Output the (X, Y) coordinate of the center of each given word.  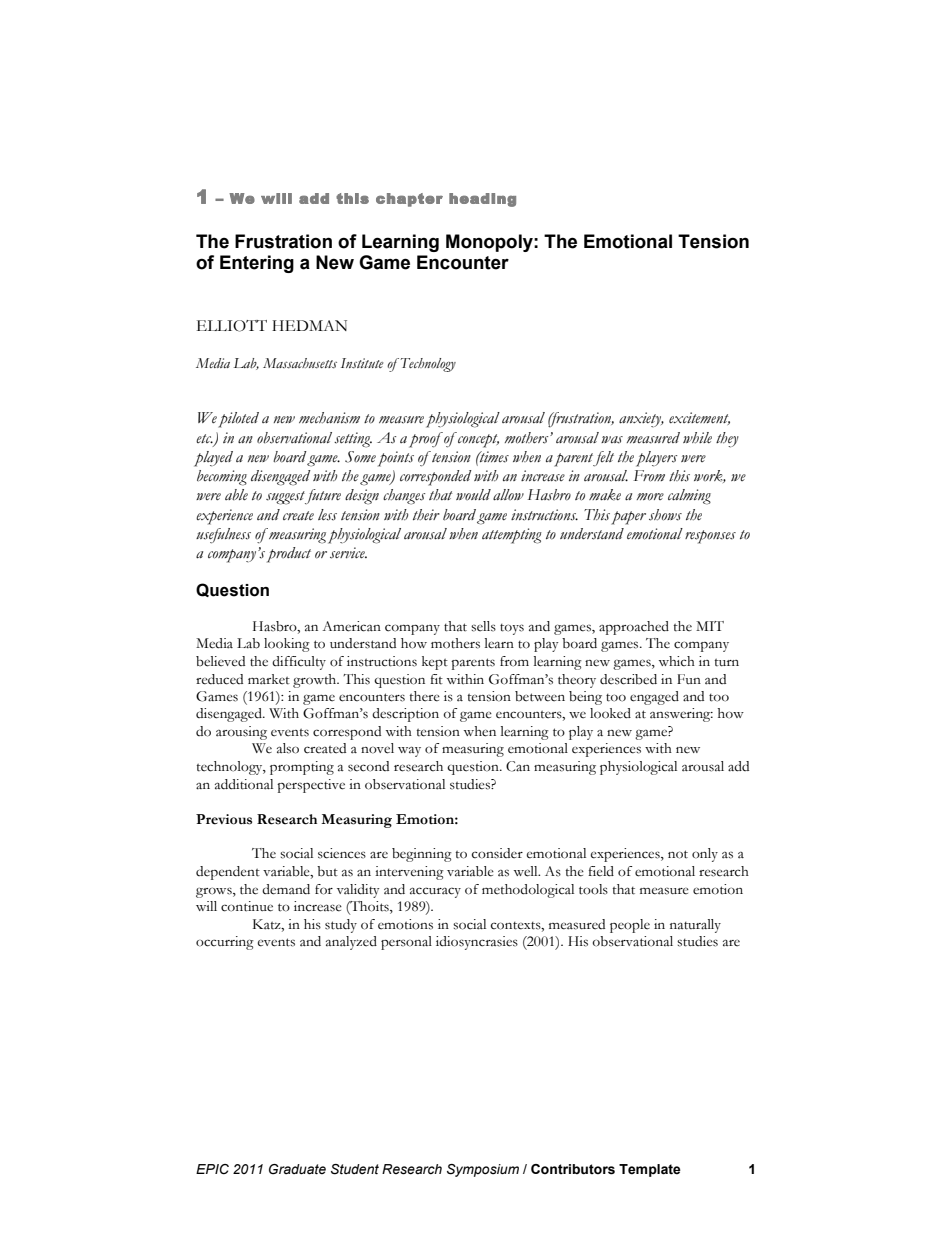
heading (482, 200)
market (269, 679)
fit (436, 679)
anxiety (641, 419)
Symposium (483, 1170)
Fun (689, 679)
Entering (257, 264)
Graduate (297, 1169)
